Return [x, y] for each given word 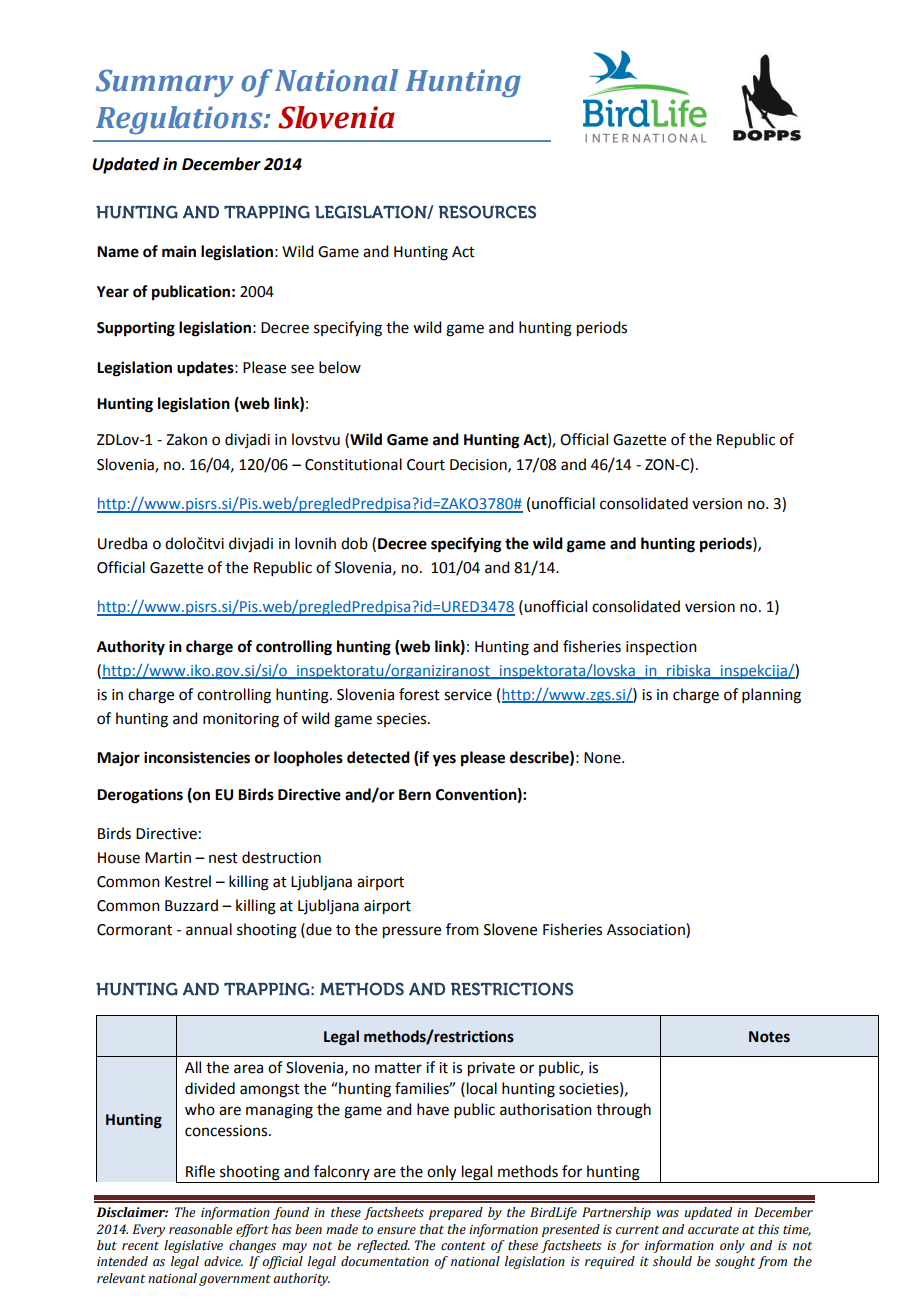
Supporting [136, 329]
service [468, 695]
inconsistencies [197, 757]
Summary [164, 83]
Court [426, 465]
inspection [661, 648]
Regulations [180, 120]
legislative [193, 1246]
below [340, 367]
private [491, 1069]
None [603, 758]
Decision [479, 465]
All [193, 1067]
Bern [415, 795]
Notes [769, 1037]
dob [354, 543]
